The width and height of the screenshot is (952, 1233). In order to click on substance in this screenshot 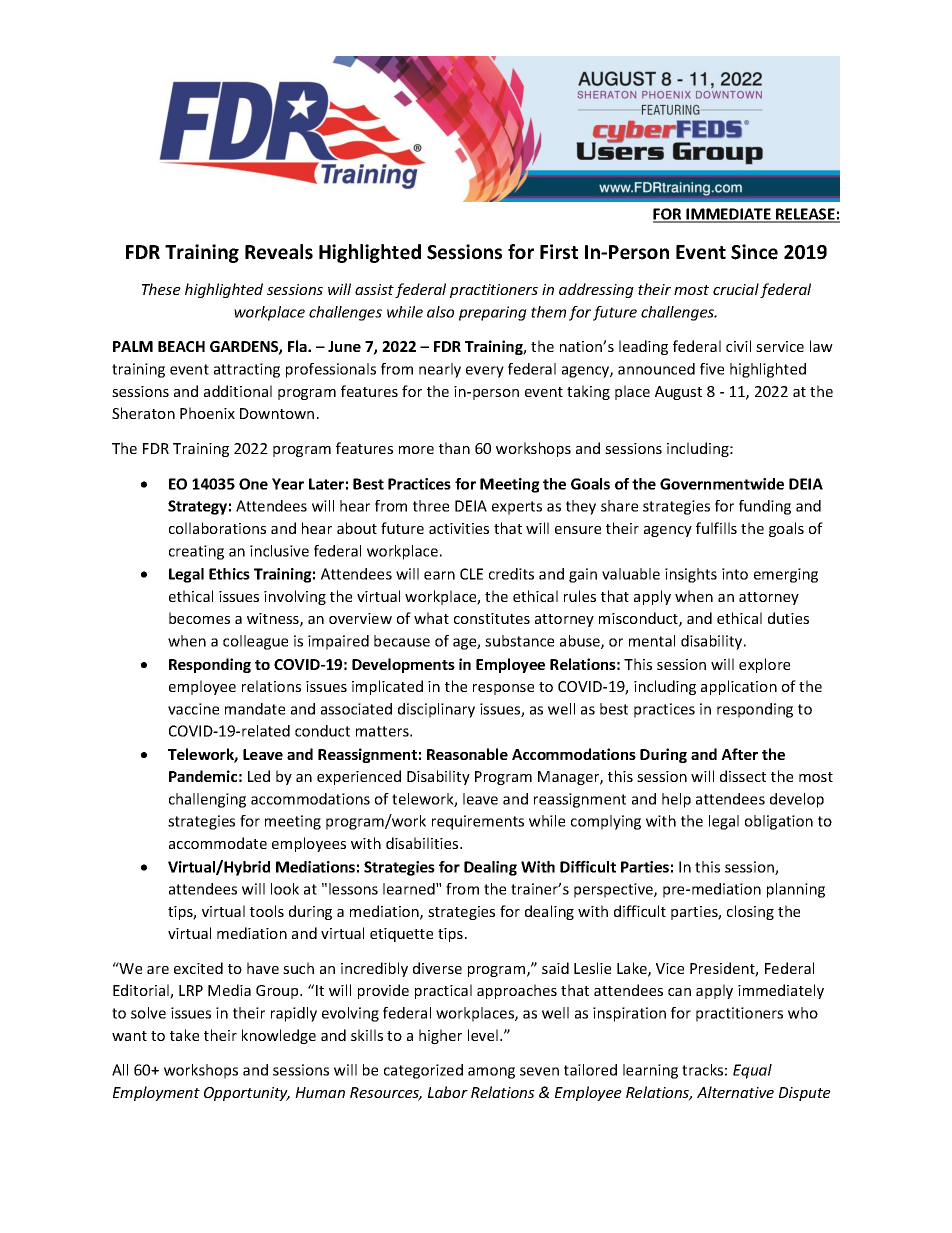, I will do `click(519, 641)`.
